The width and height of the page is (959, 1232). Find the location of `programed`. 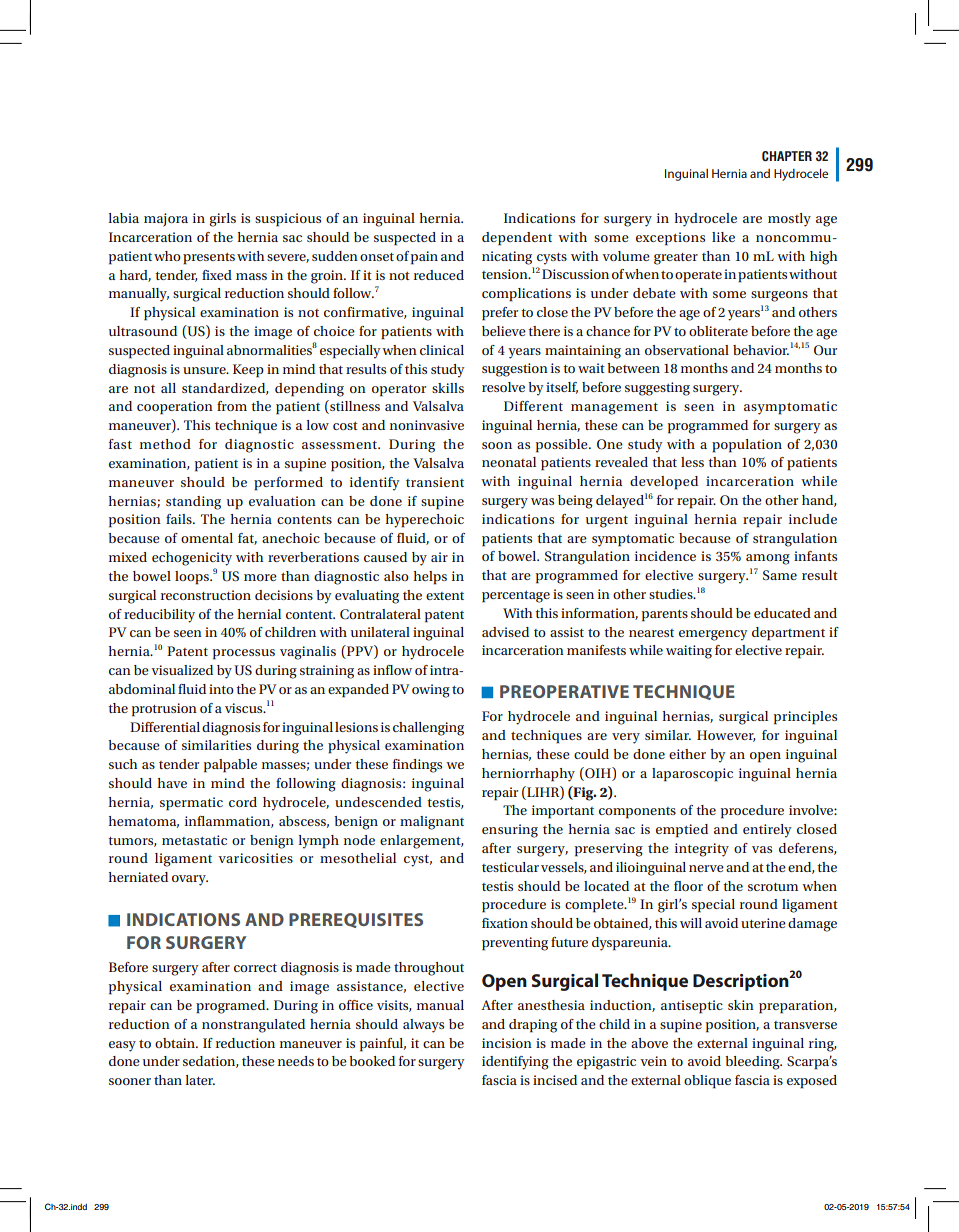

programed is located at coordinates (232, 1007).
